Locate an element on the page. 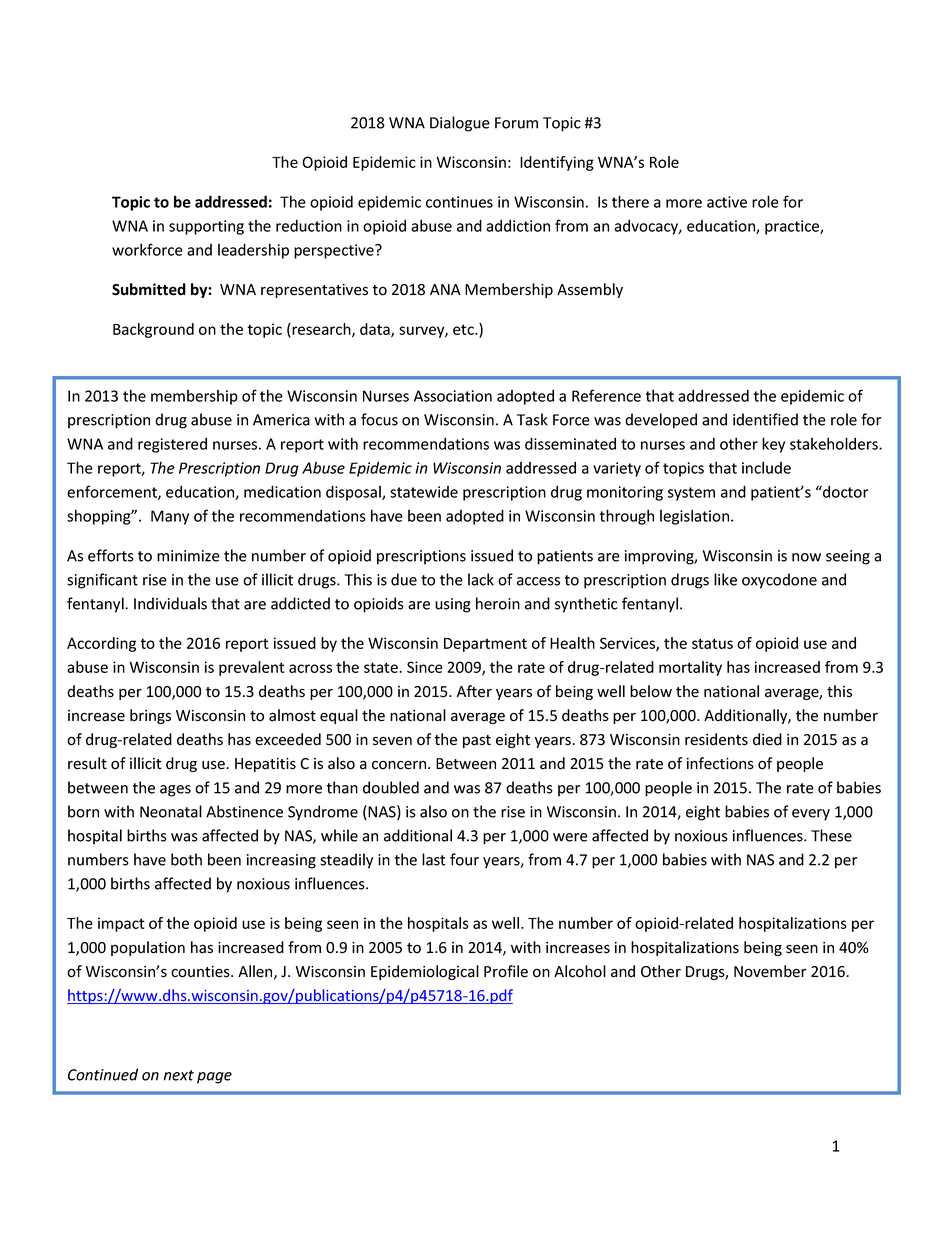  four is located at coordinates (464, 859).
